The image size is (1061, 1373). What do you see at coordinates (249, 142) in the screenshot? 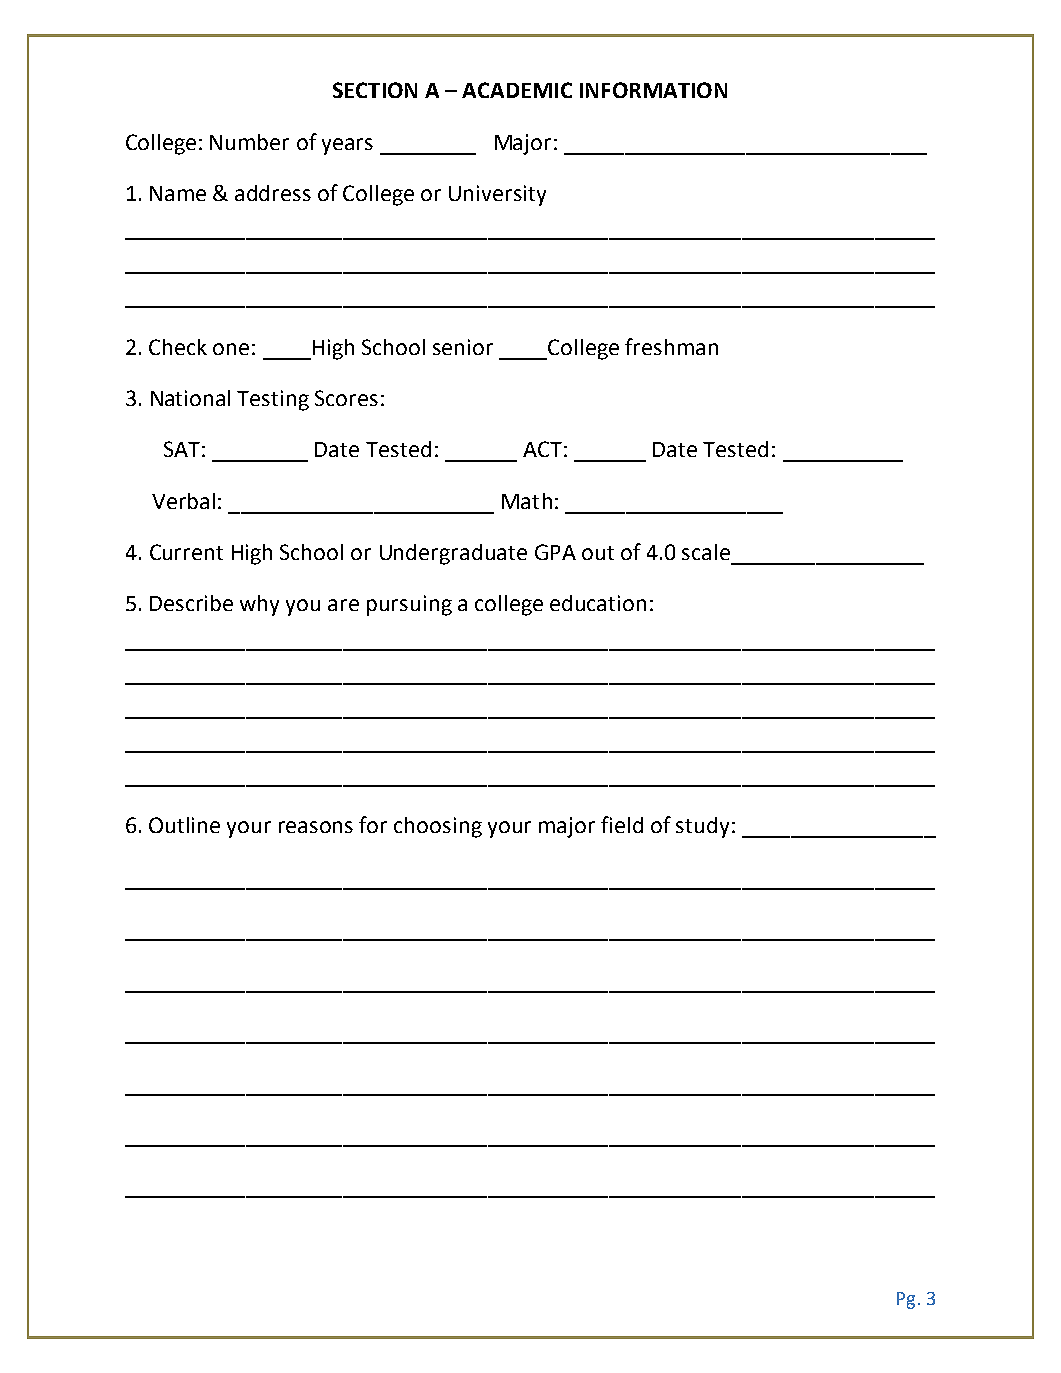
I see `Number` at bounding box center [249, 142].
